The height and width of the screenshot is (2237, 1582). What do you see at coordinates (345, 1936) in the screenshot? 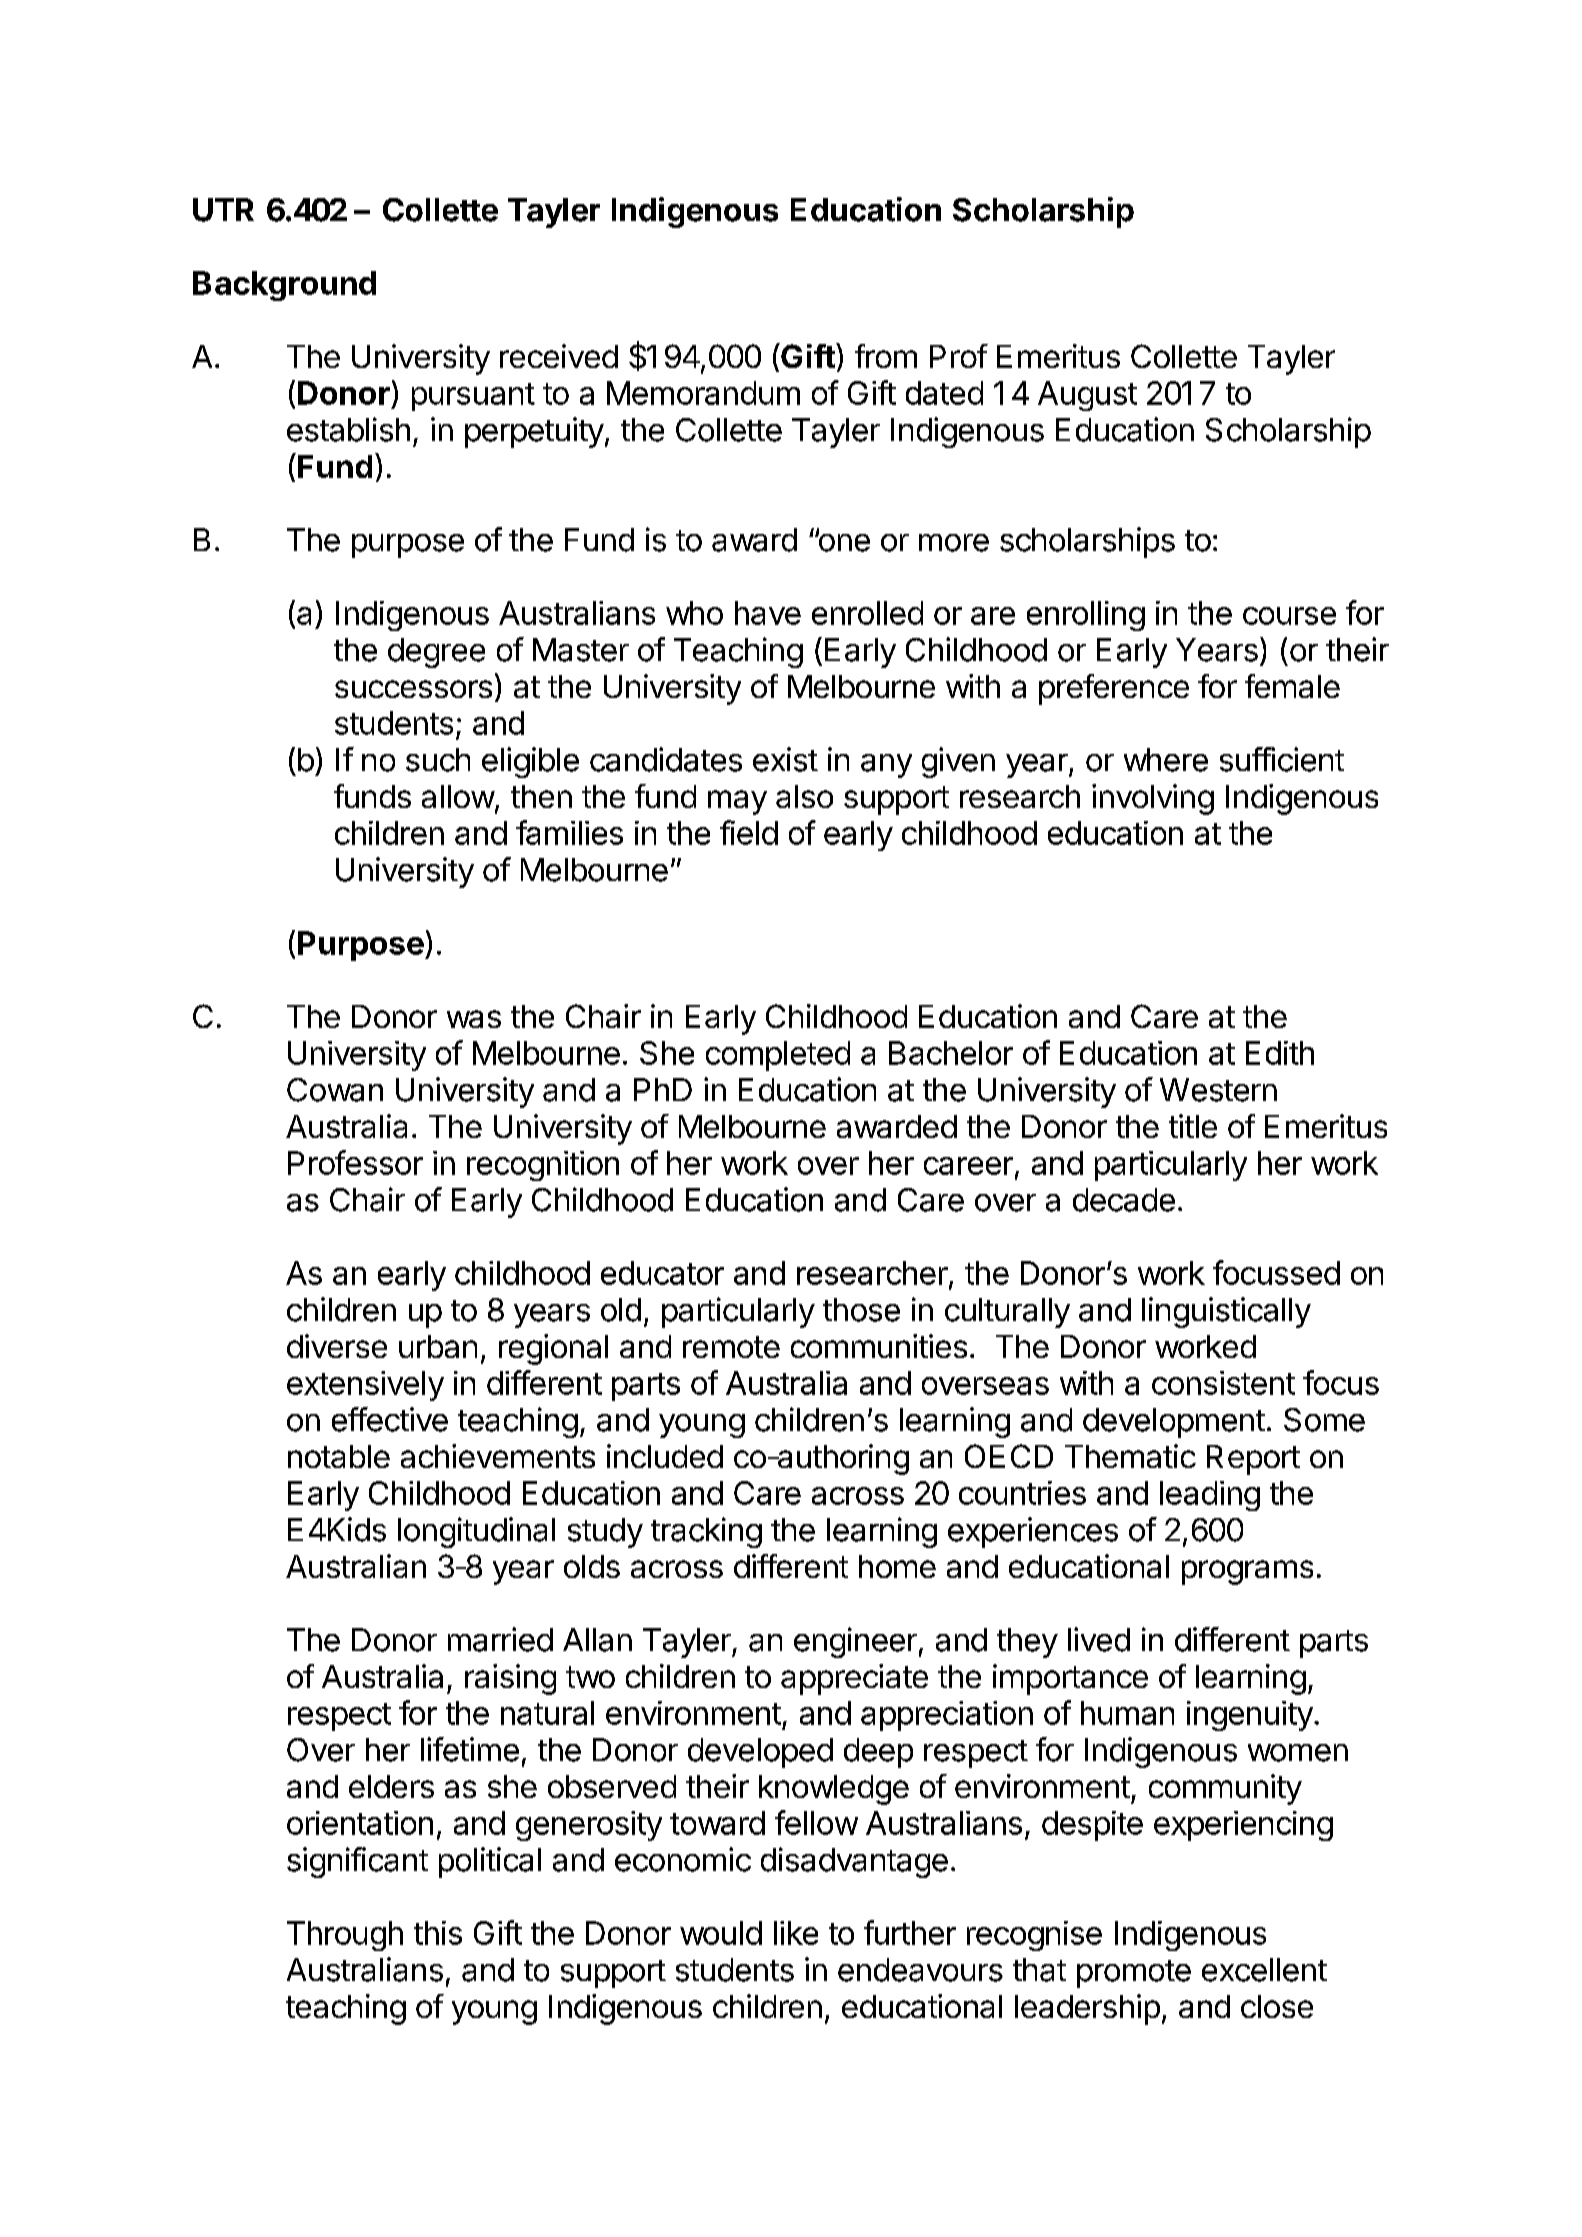
I see `Through` at bounding box center [345, 1936].
